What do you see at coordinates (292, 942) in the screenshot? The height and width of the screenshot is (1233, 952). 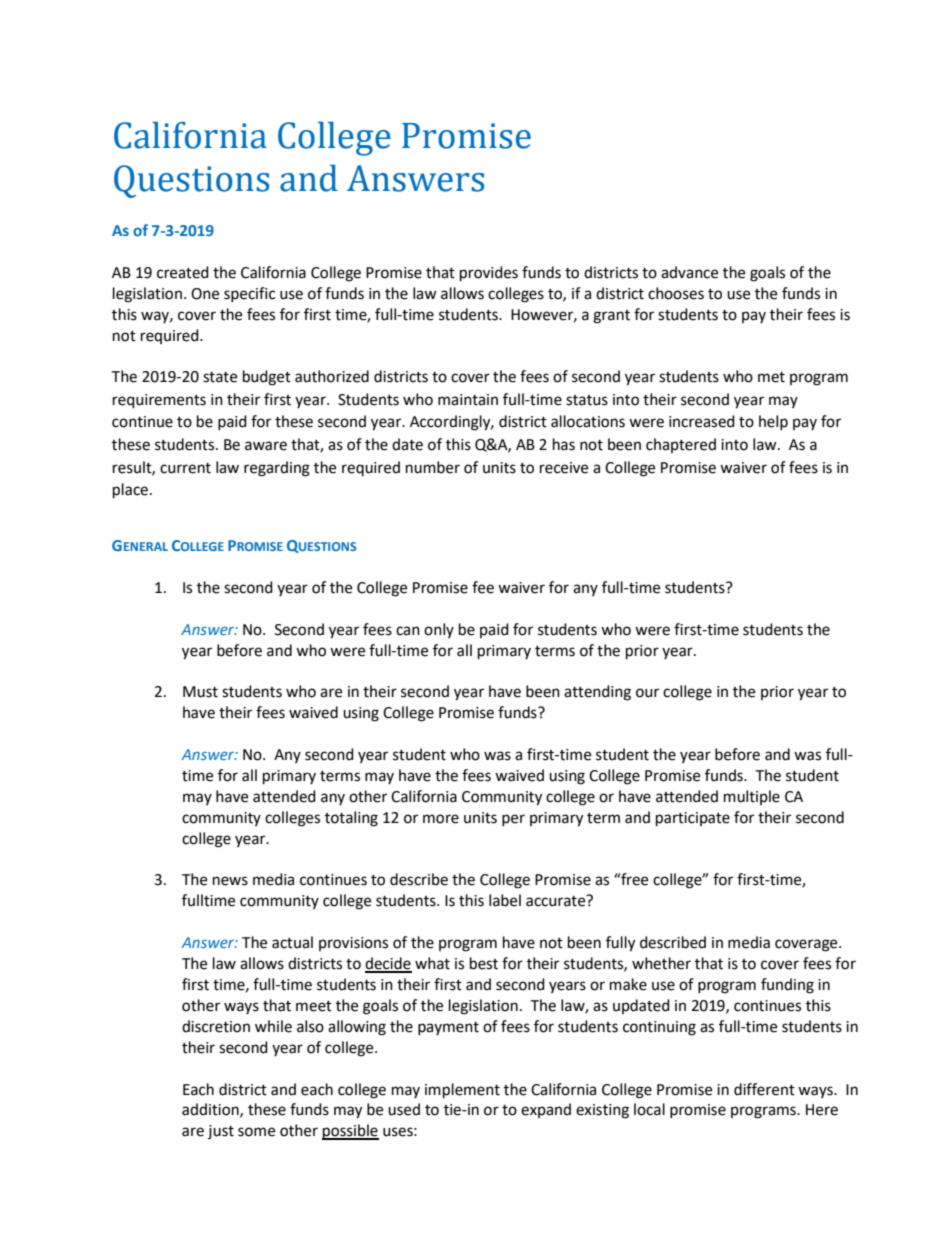 I see `actual` at bounding box center [292, 942].
